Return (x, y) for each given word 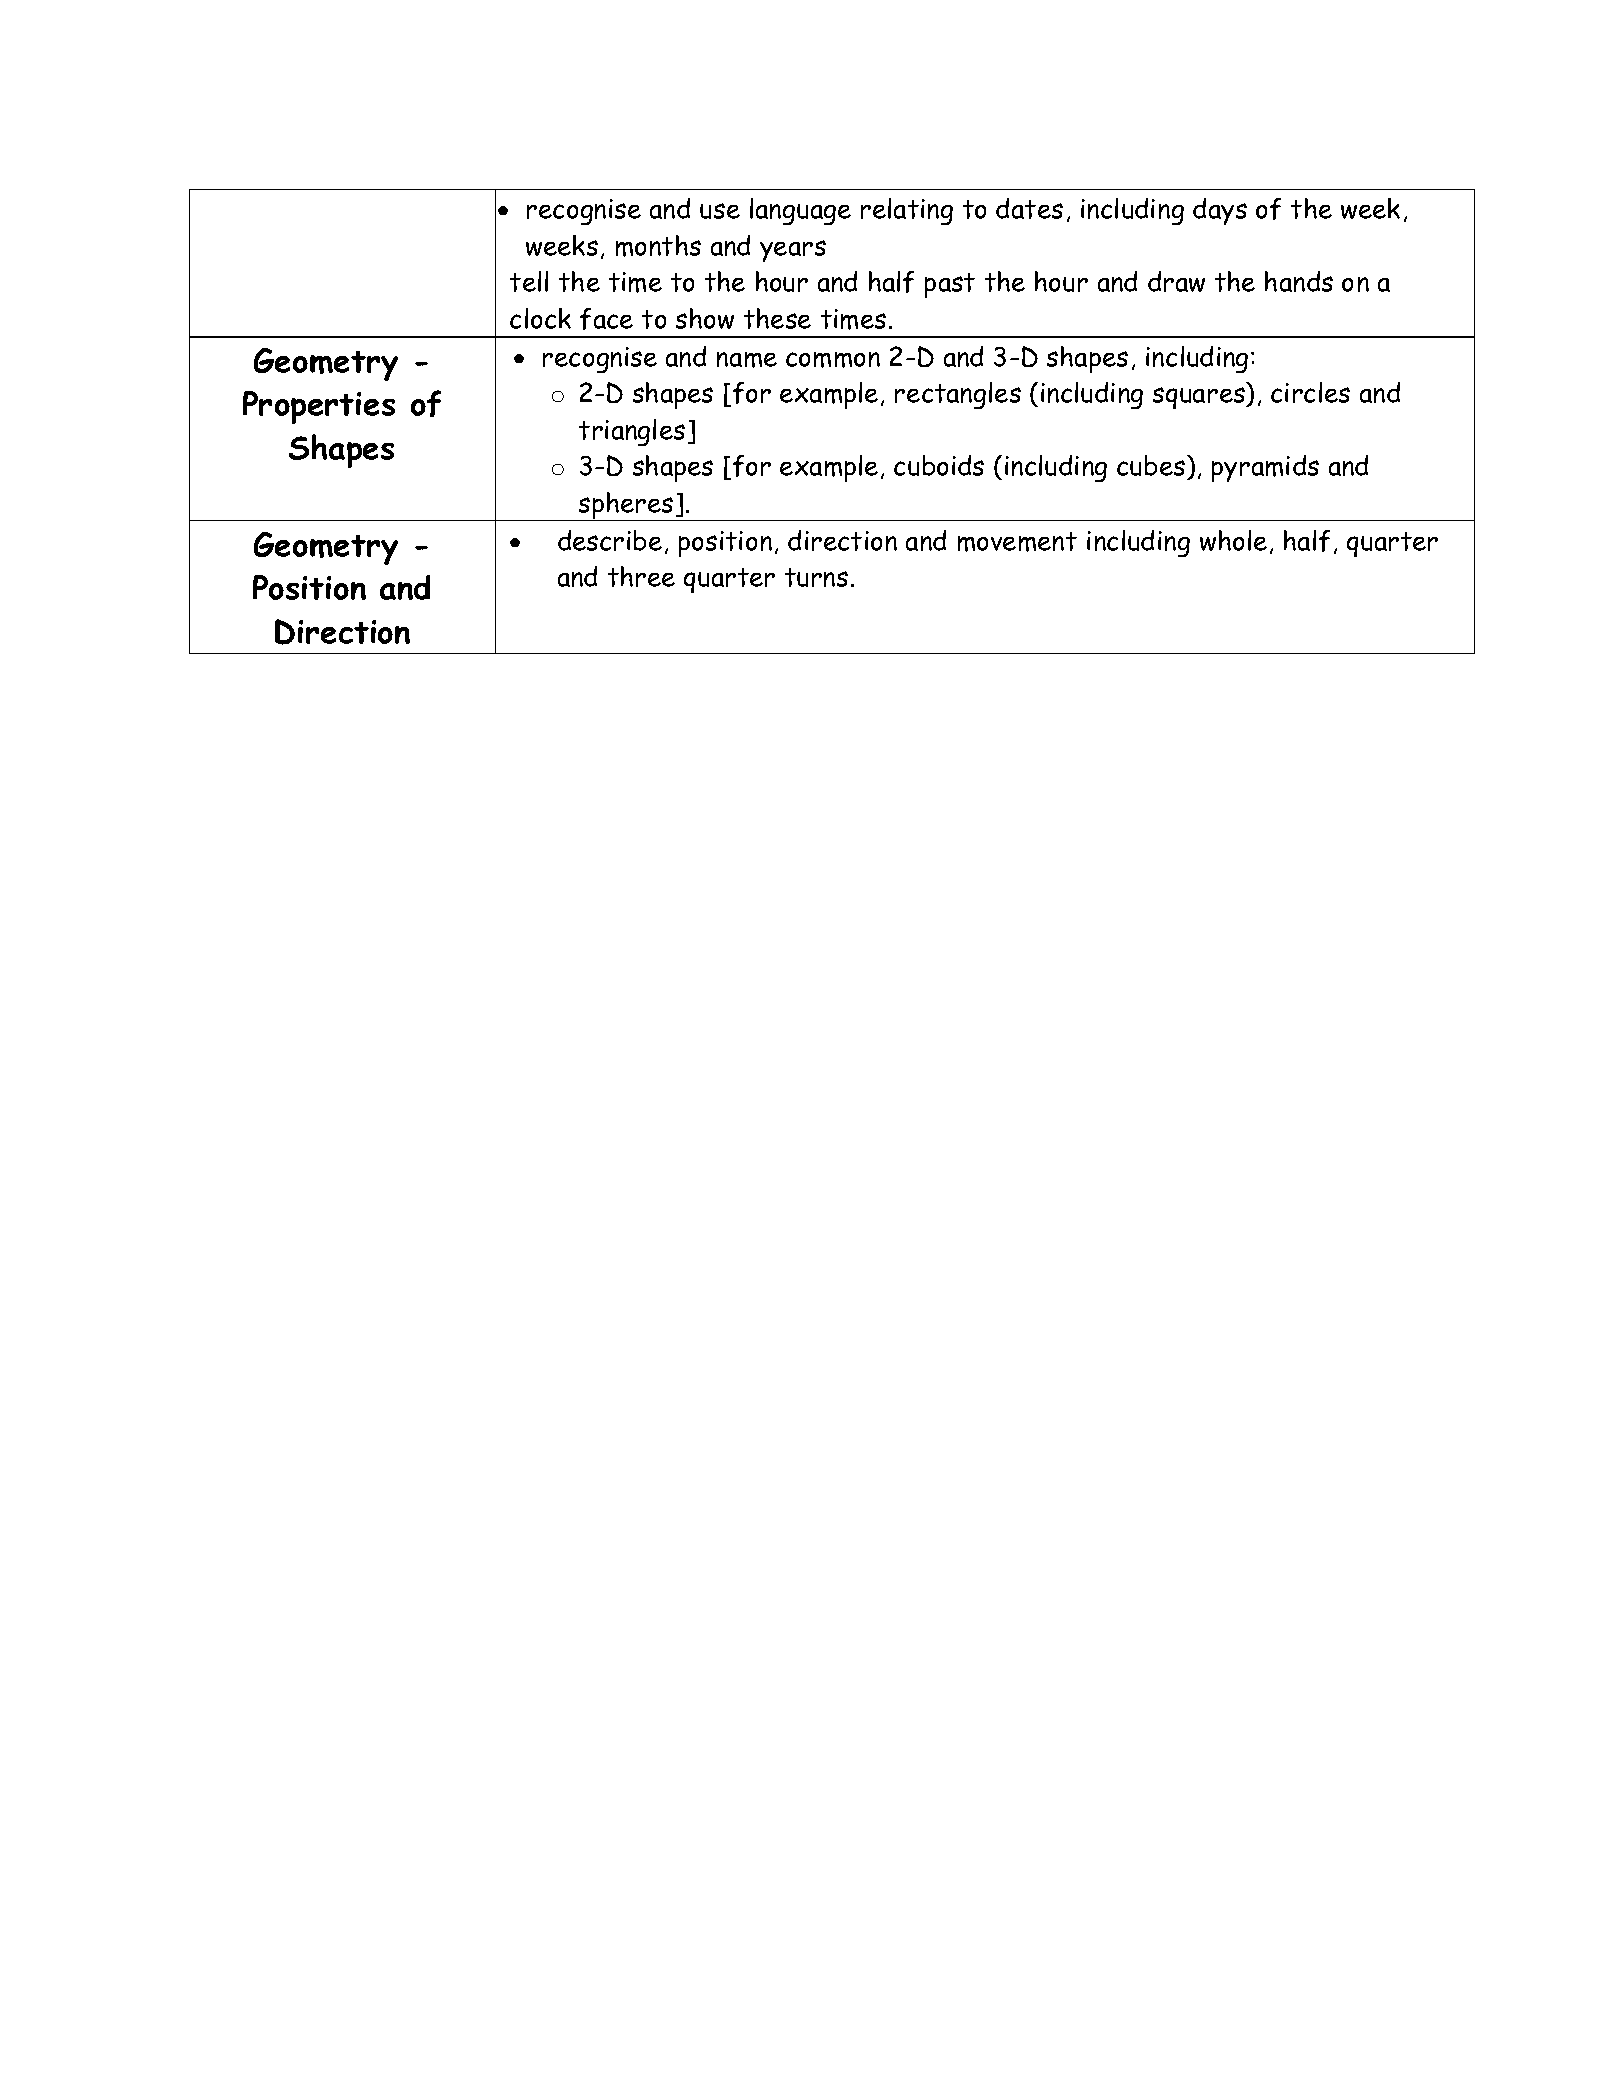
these (777, 318)
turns (816, 577)
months (658, 246)
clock (540, 318)
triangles (632, 432)
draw (1176, 281)
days (1220, 211)
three (641, 576)
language (800, 211)
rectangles (958, 395)
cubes (1152, 465)
